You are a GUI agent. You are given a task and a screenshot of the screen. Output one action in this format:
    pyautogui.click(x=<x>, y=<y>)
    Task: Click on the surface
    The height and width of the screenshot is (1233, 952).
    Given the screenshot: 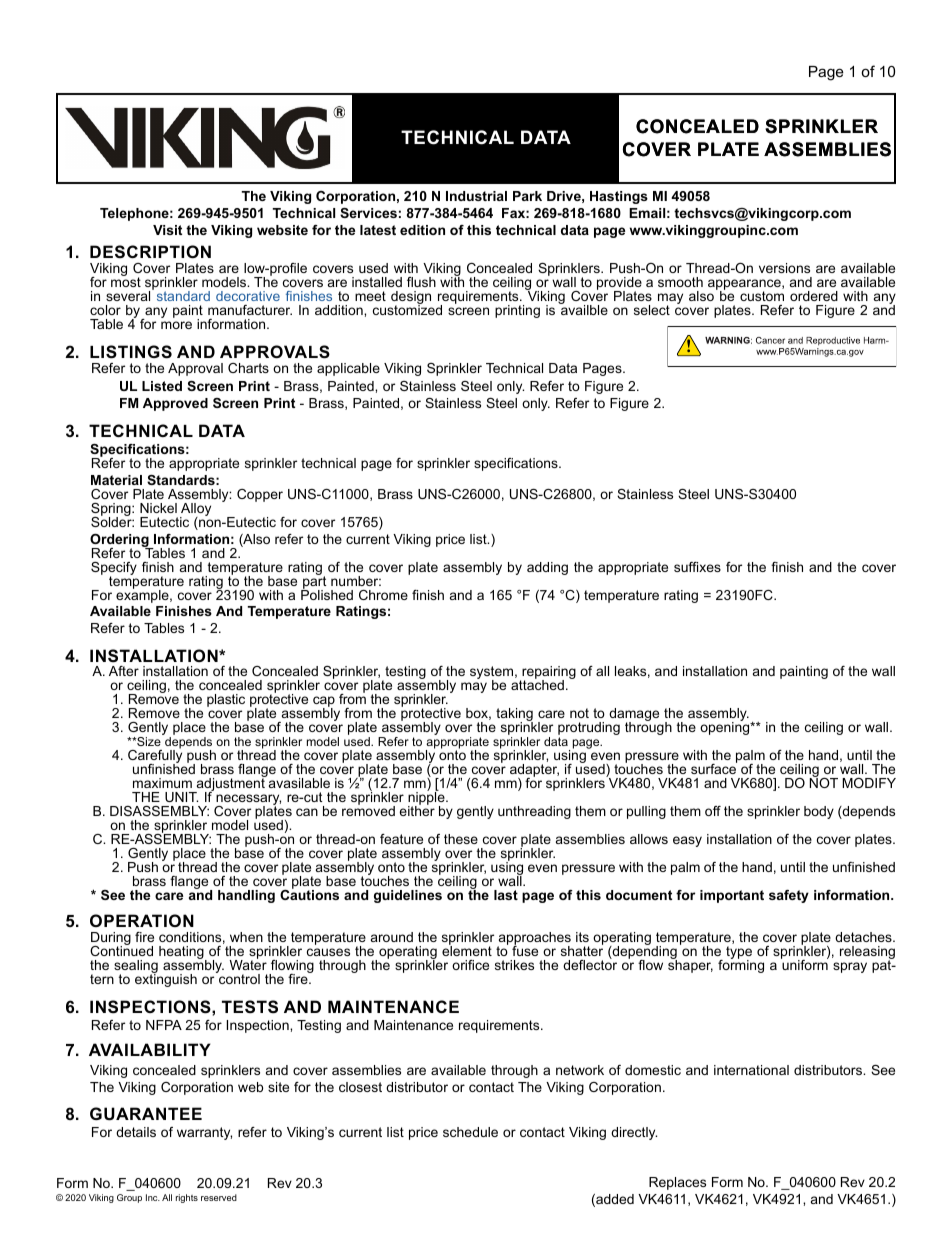 What is the action you would take?
    pyautogui.click(x=714, y=768)
